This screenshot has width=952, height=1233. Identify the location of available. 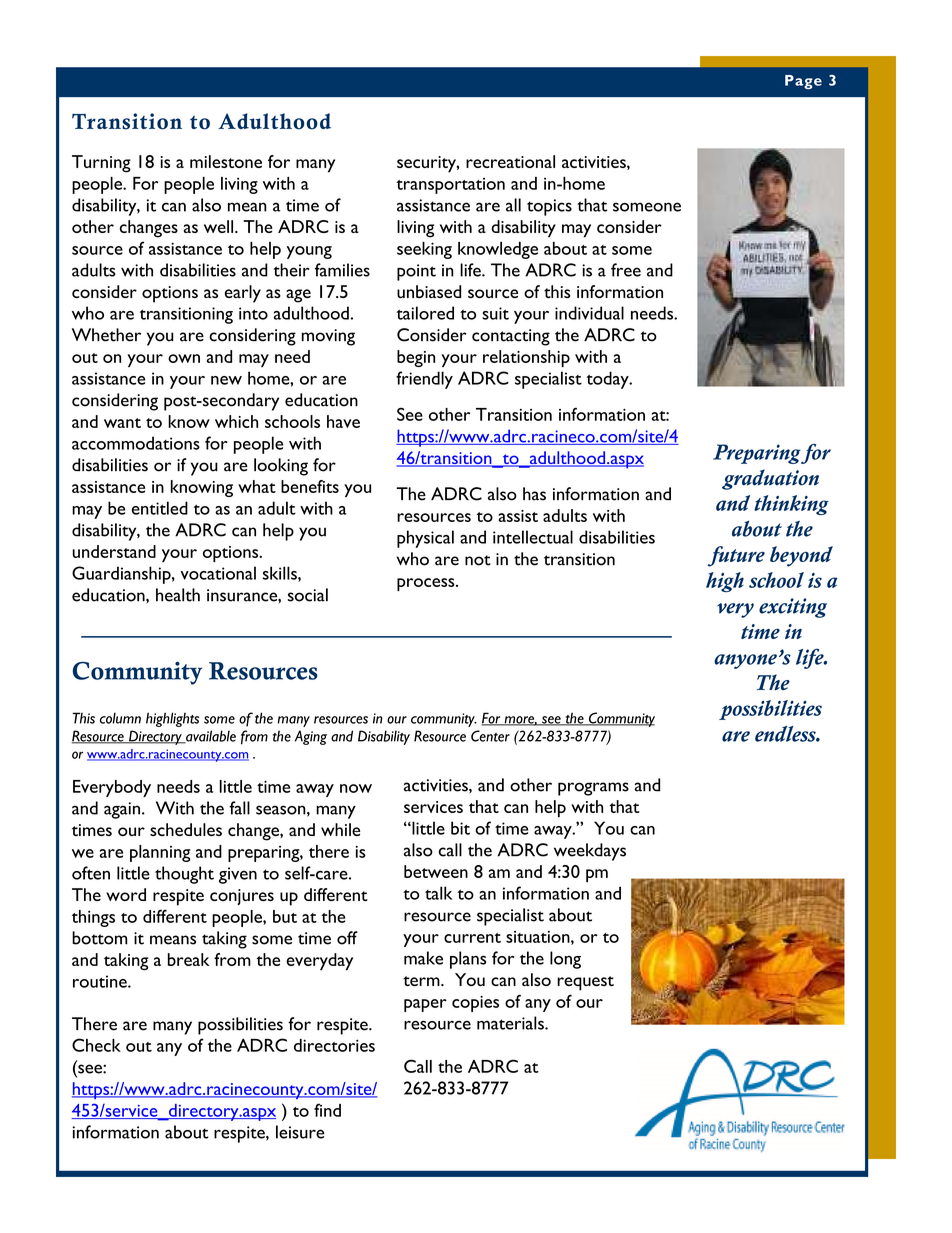
(210, 737).
